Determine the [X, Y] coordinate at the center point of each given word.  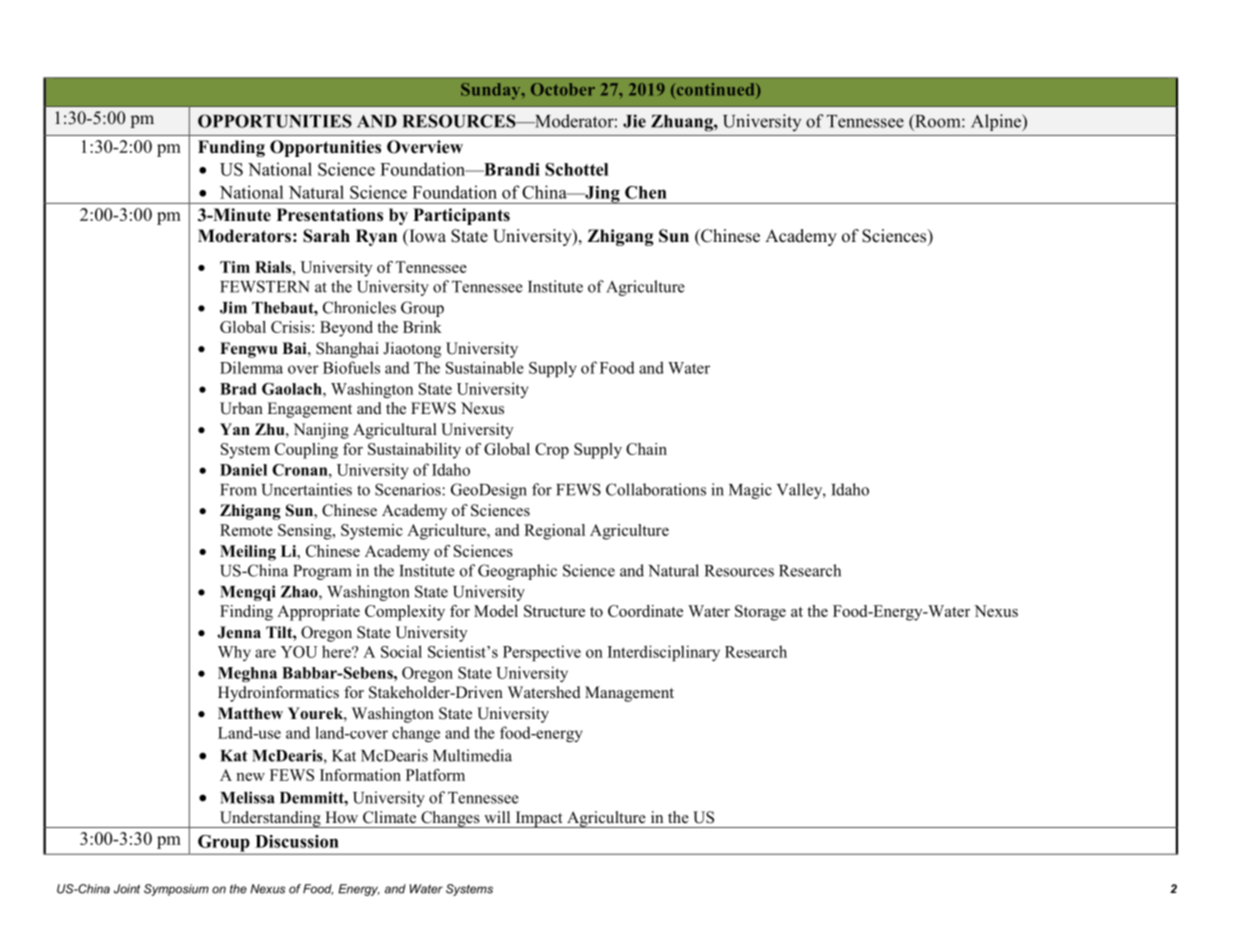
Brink [422, 327]
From [238, 490]
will [497, 817]
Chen [646, 192]
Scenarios [409, 489]
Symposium [176, 890]
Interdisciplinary [664, 653]
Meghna [247, 674]
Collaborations [656, 489]
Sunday [492, 91]
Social [401, 651]
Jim [233, 307]
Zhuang [683, 123]
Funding [231, 148]
